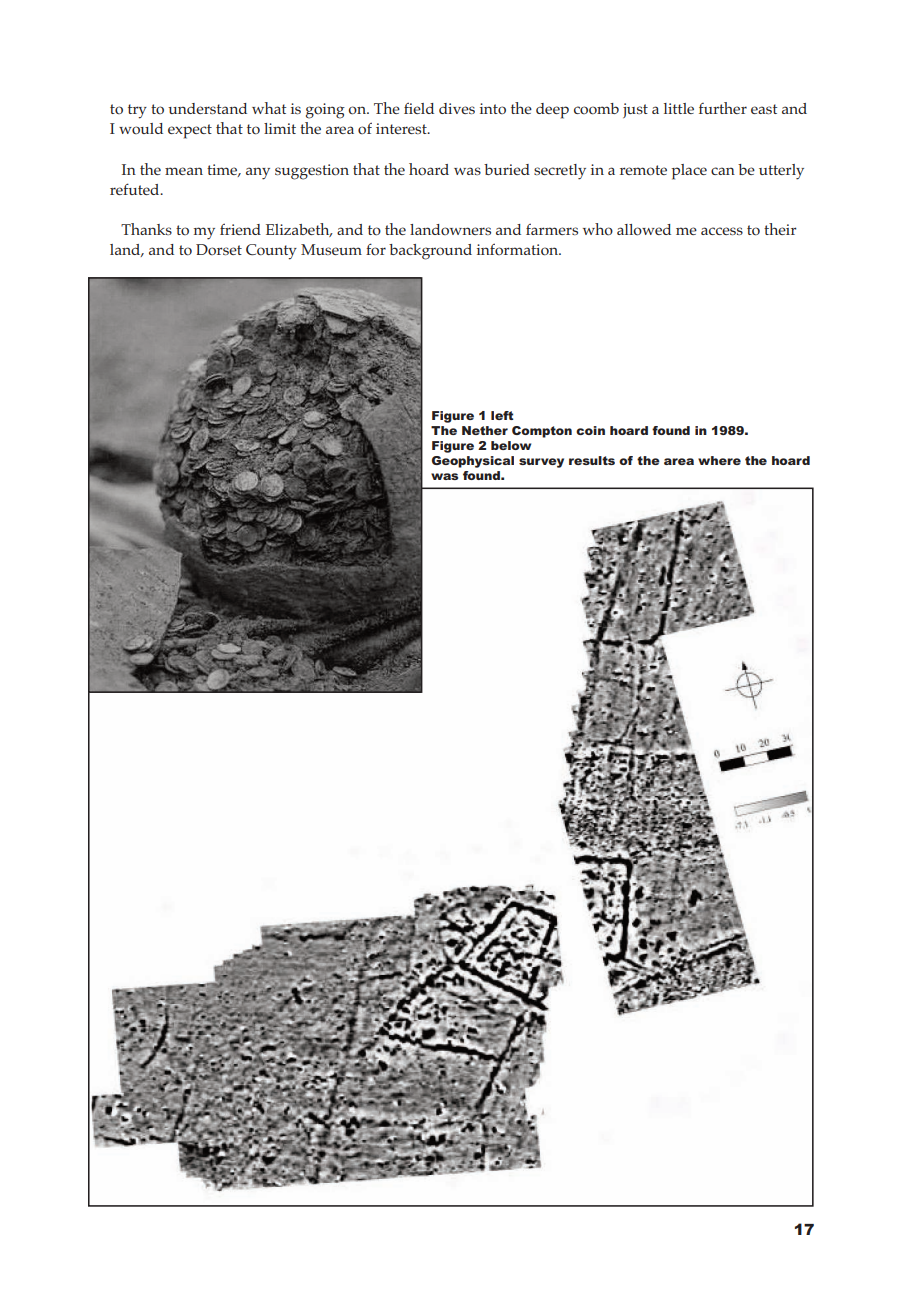 The image size is (924, 1308). What do you see at coordinates (430, 252) in the image?
I see `background` at bounding box center [430, 252].
